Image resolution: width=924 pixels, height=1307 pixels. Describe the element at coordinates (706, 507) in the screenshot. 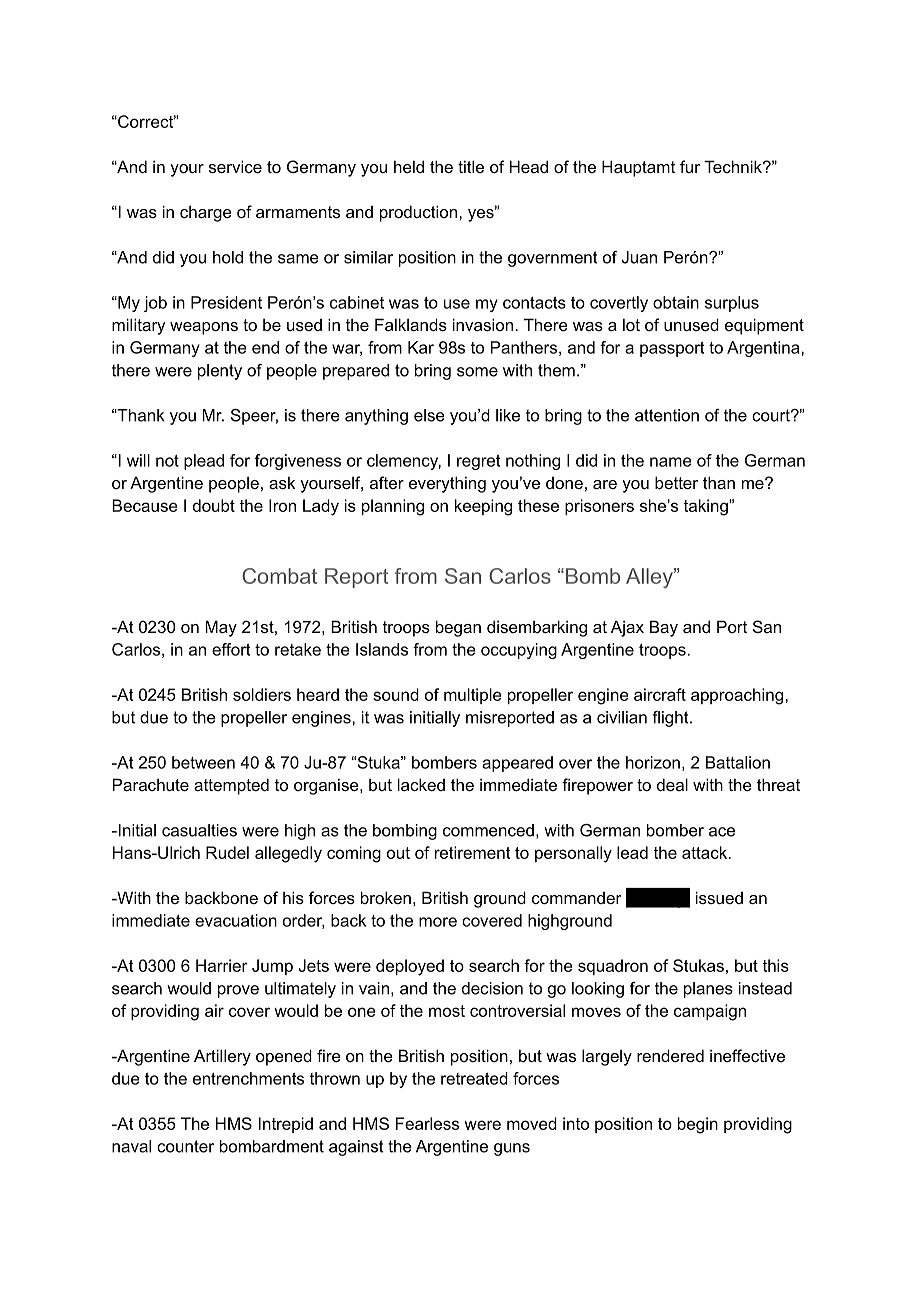

I see `taking` at that location.
